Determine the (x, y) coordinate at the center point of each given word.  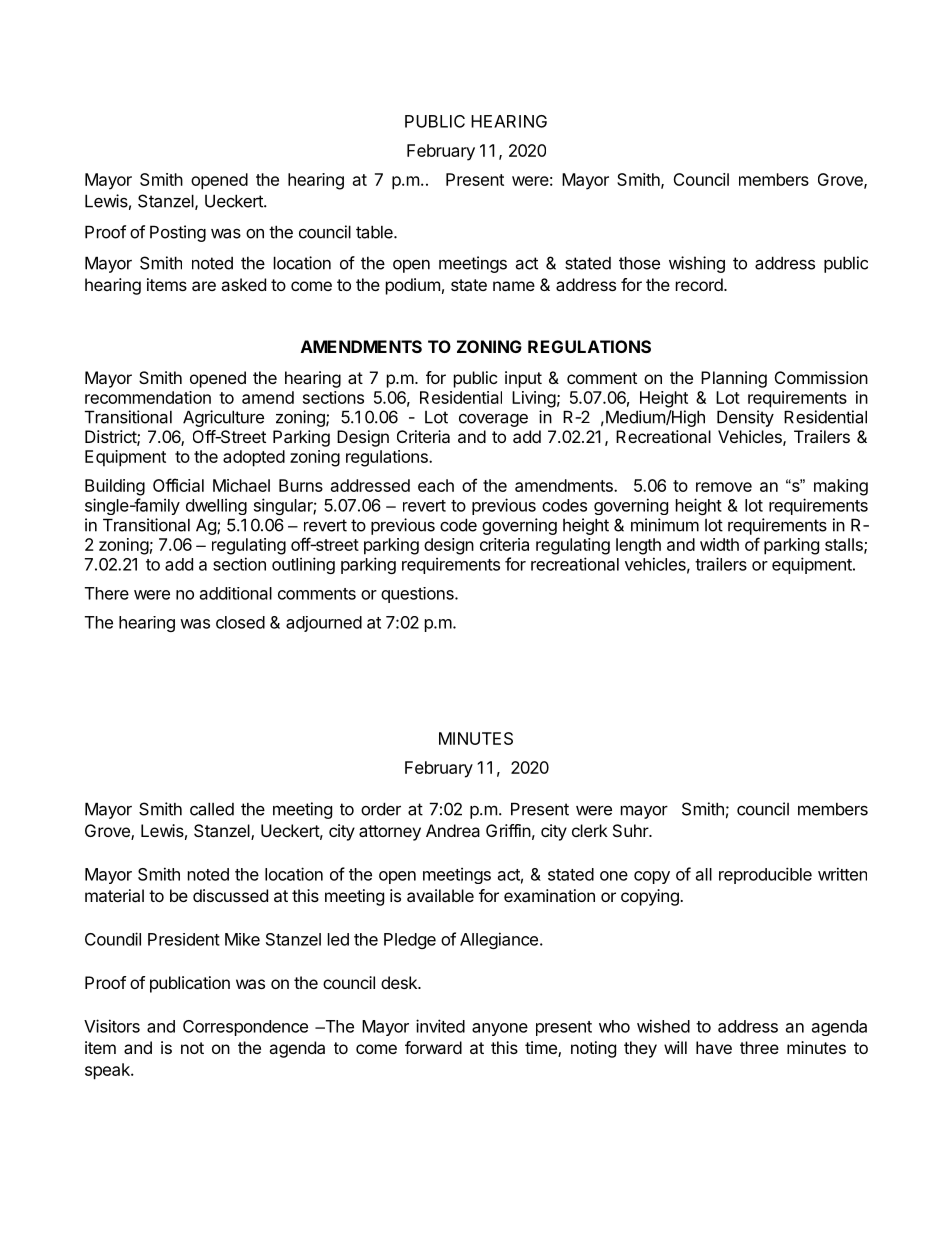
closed (240, 622)
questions (418, 595)
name (514, 286)
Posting (178, 233)
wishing (697, 264)
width (719, 544)
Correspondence (245, 1028)
